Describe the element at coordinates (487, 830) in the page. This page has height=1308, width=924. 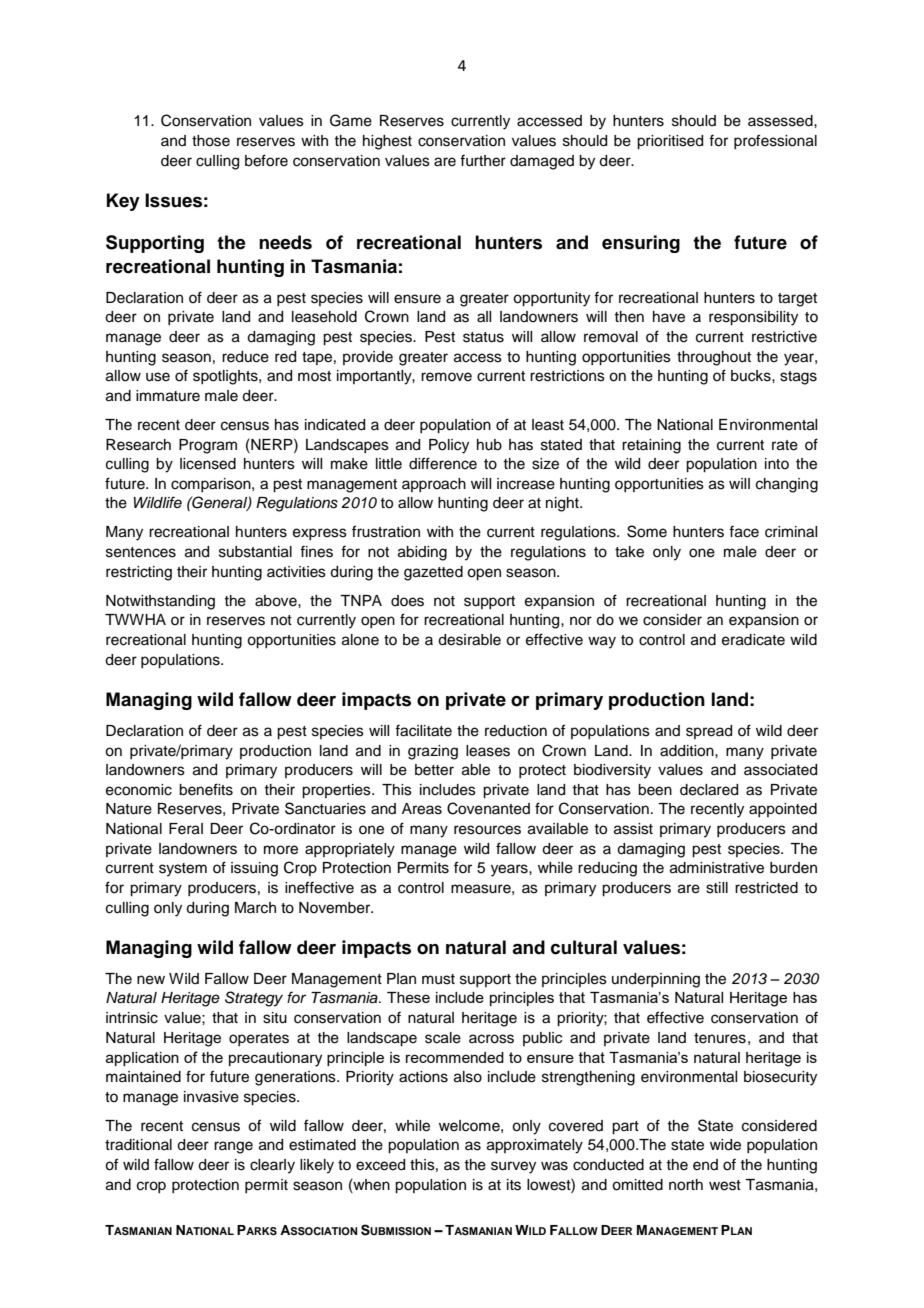
I see `resources` at that location.
